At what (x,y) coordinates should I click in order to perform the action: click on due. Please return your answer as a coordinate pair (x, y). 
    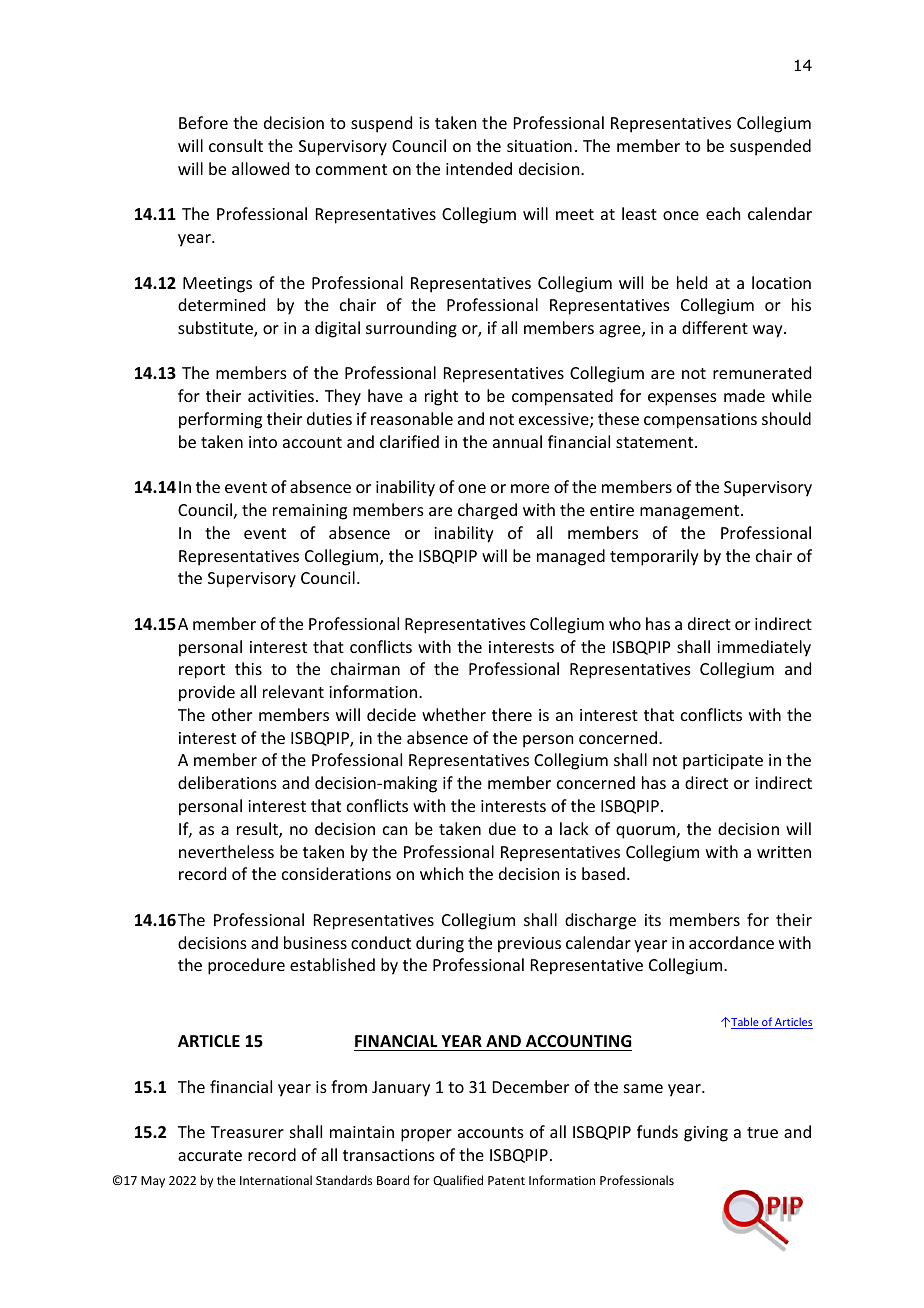
    Looking at the image, I should click on (502, 828).
